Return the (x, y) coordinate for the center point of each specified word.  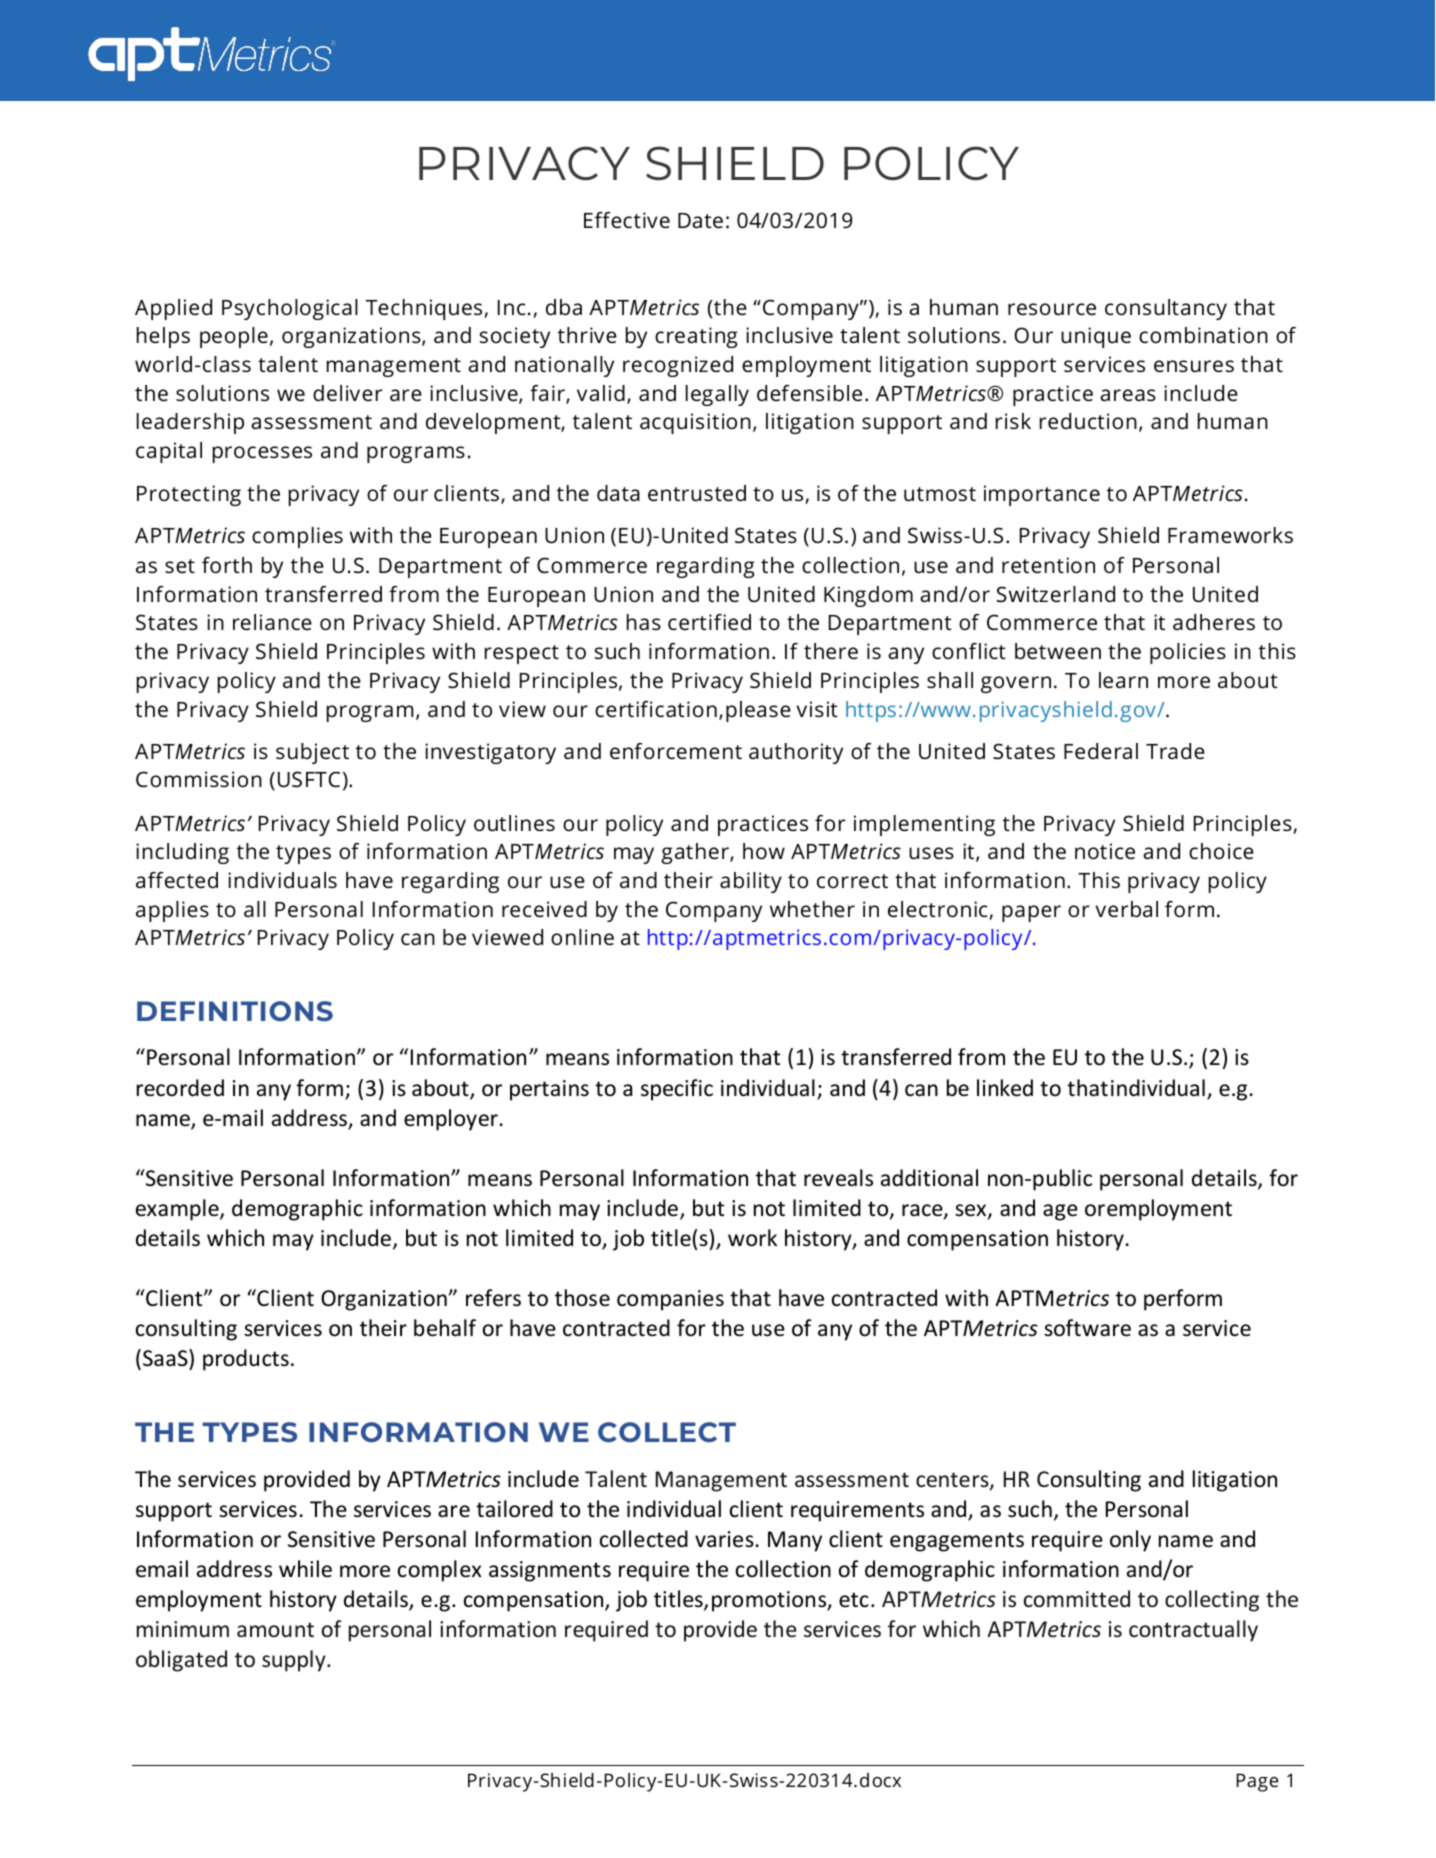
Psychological (290, 309)
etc (854, 1600)
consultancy (1166, 309)
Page (1258, 1782)
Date (700, 220)
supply (295, 1661)
